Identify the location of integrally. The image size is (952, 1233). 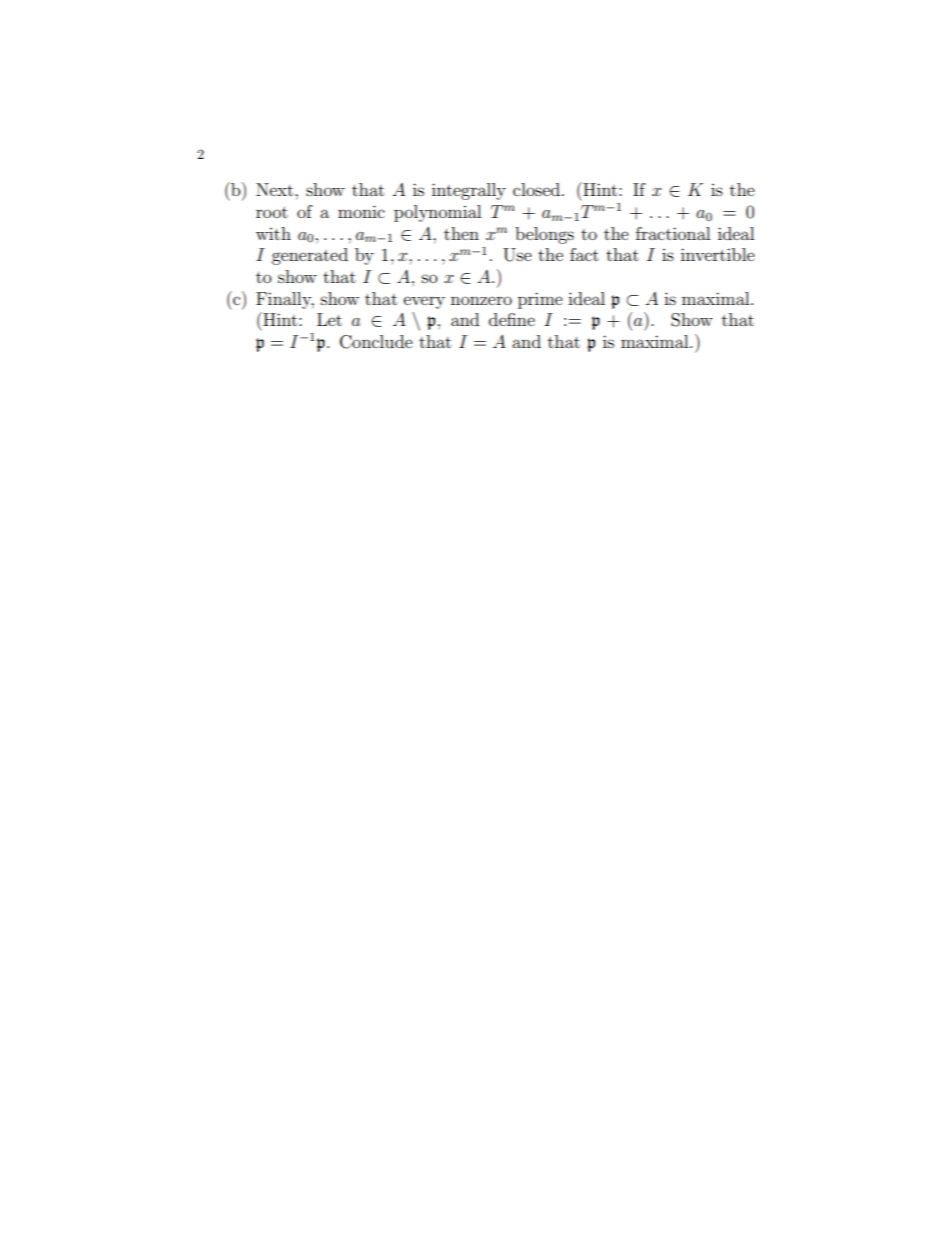
(469, 191).
